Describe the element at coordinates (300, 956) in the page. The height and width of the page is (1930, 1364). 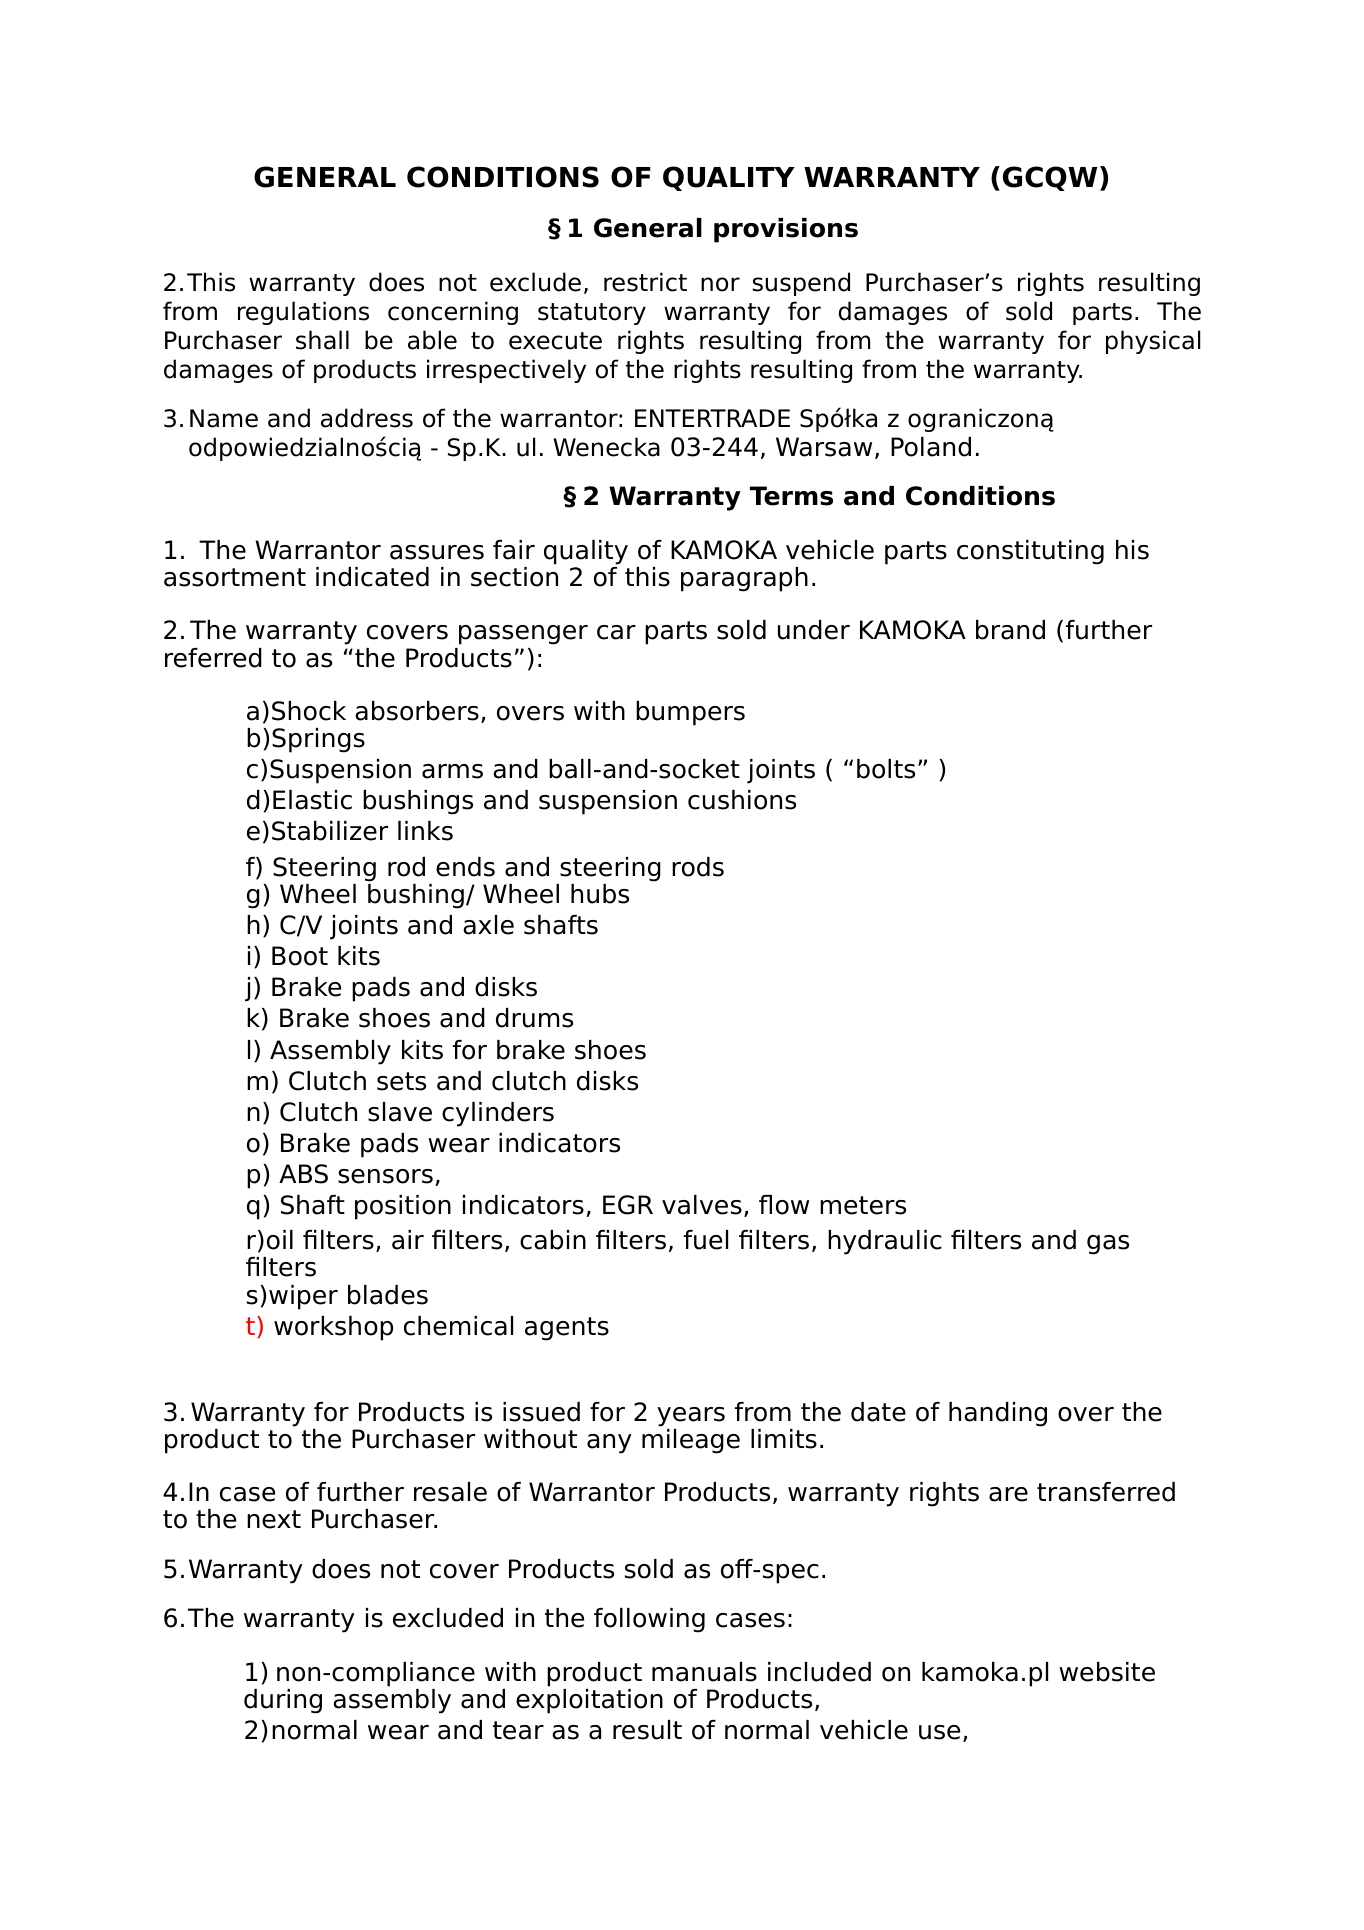
I see `Boot` at that location.
